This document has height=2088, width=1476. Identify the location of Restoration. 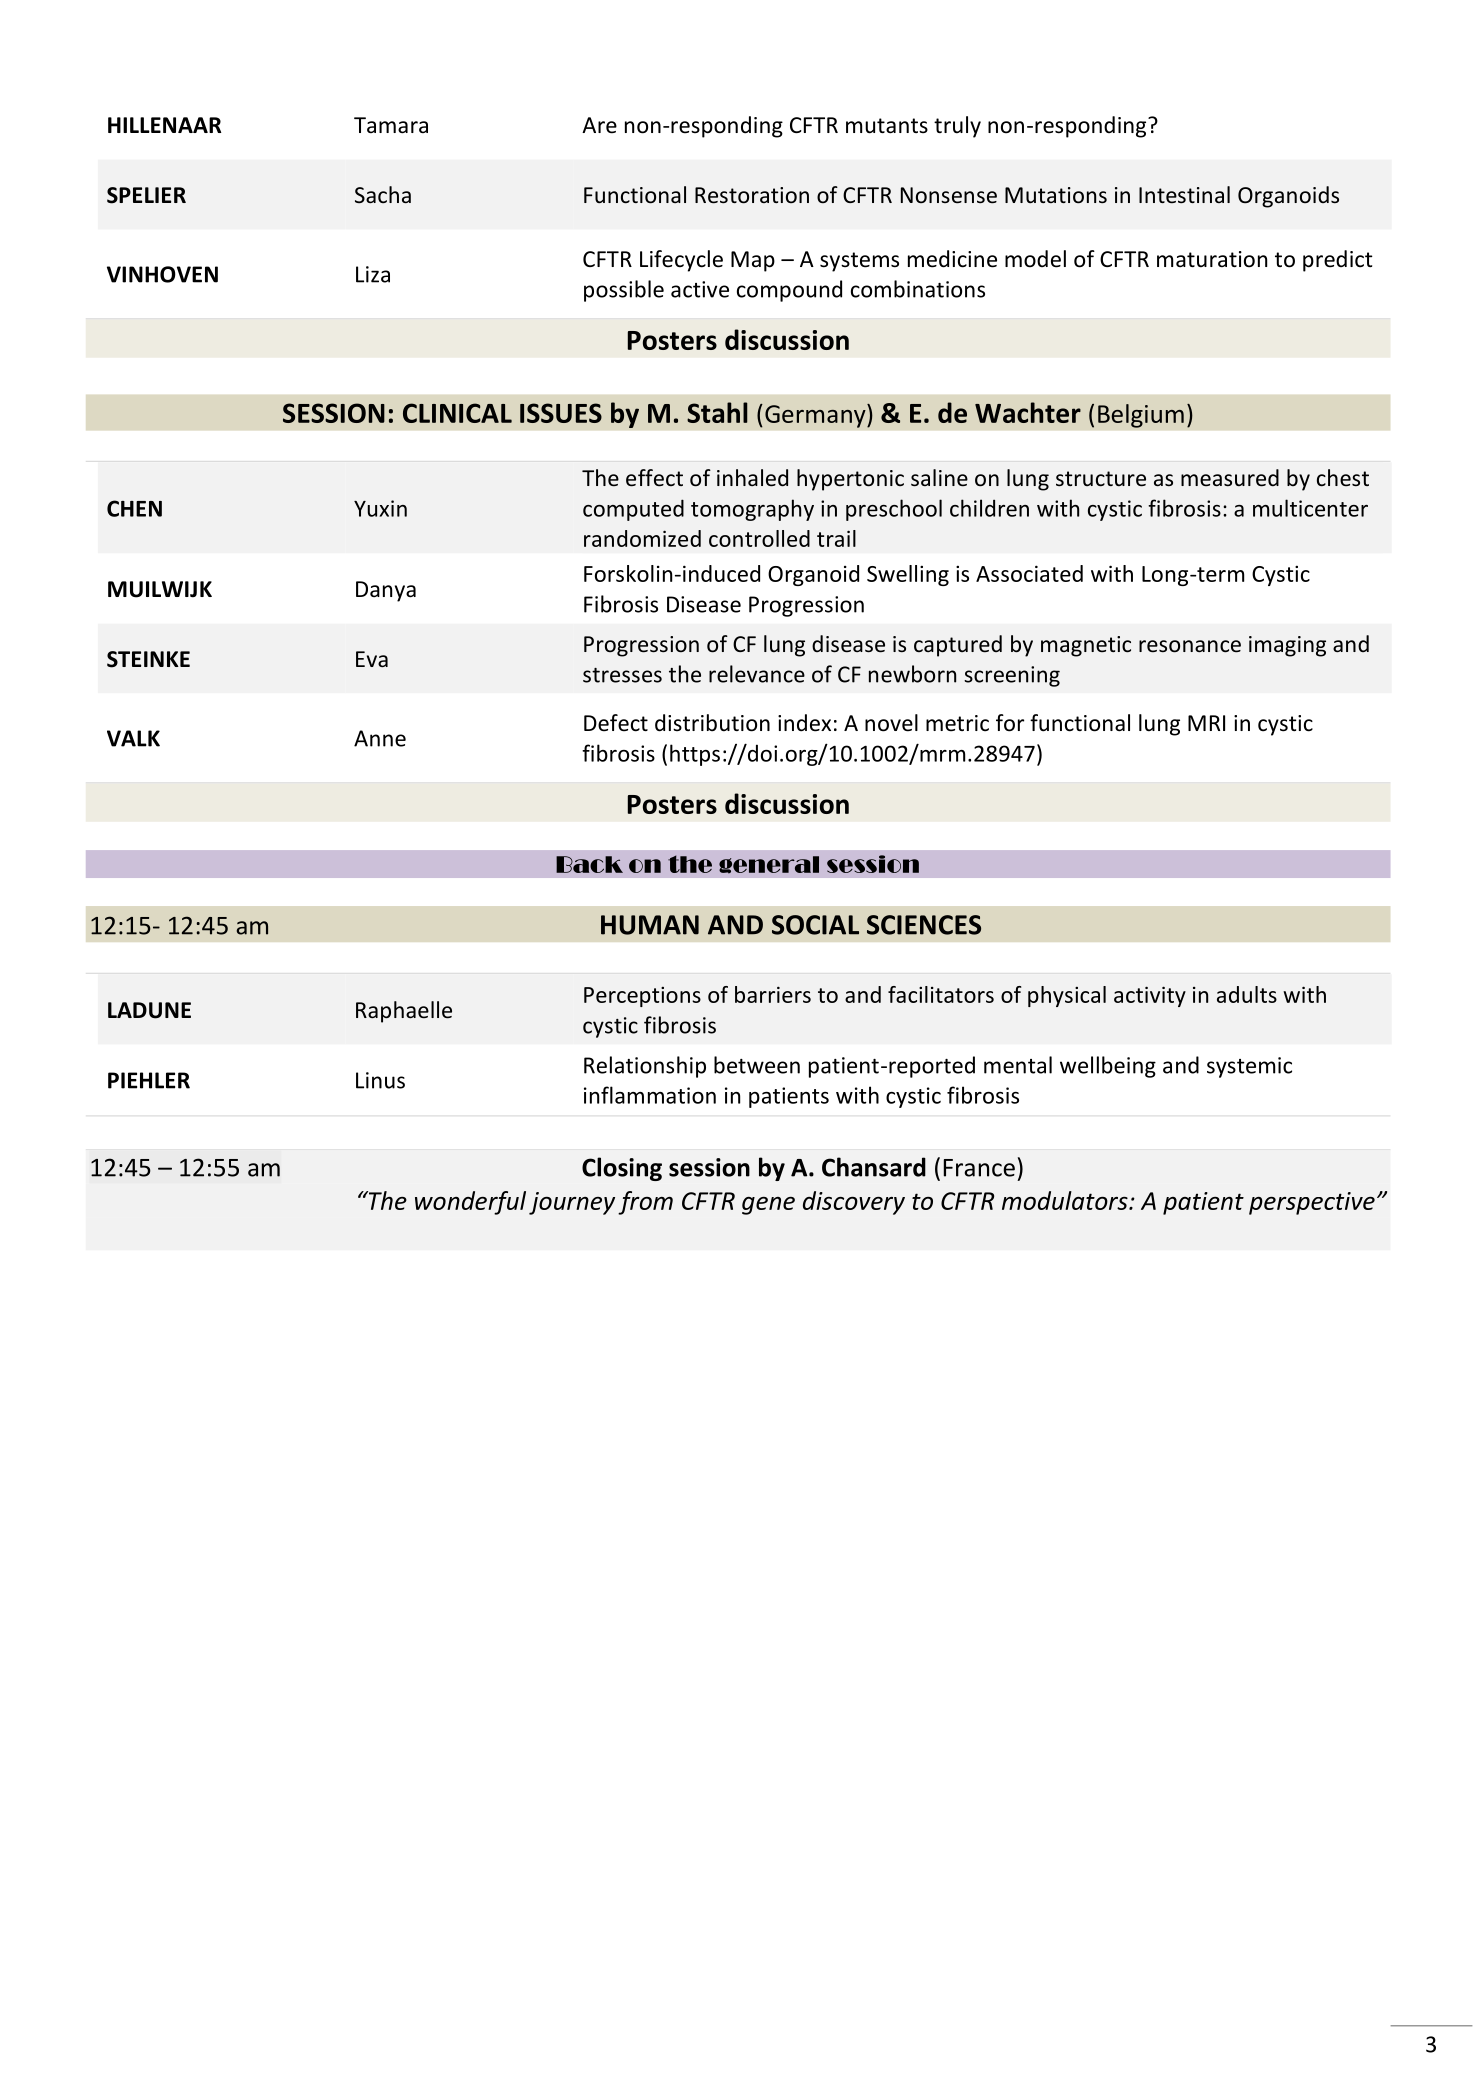
(752, 195).
